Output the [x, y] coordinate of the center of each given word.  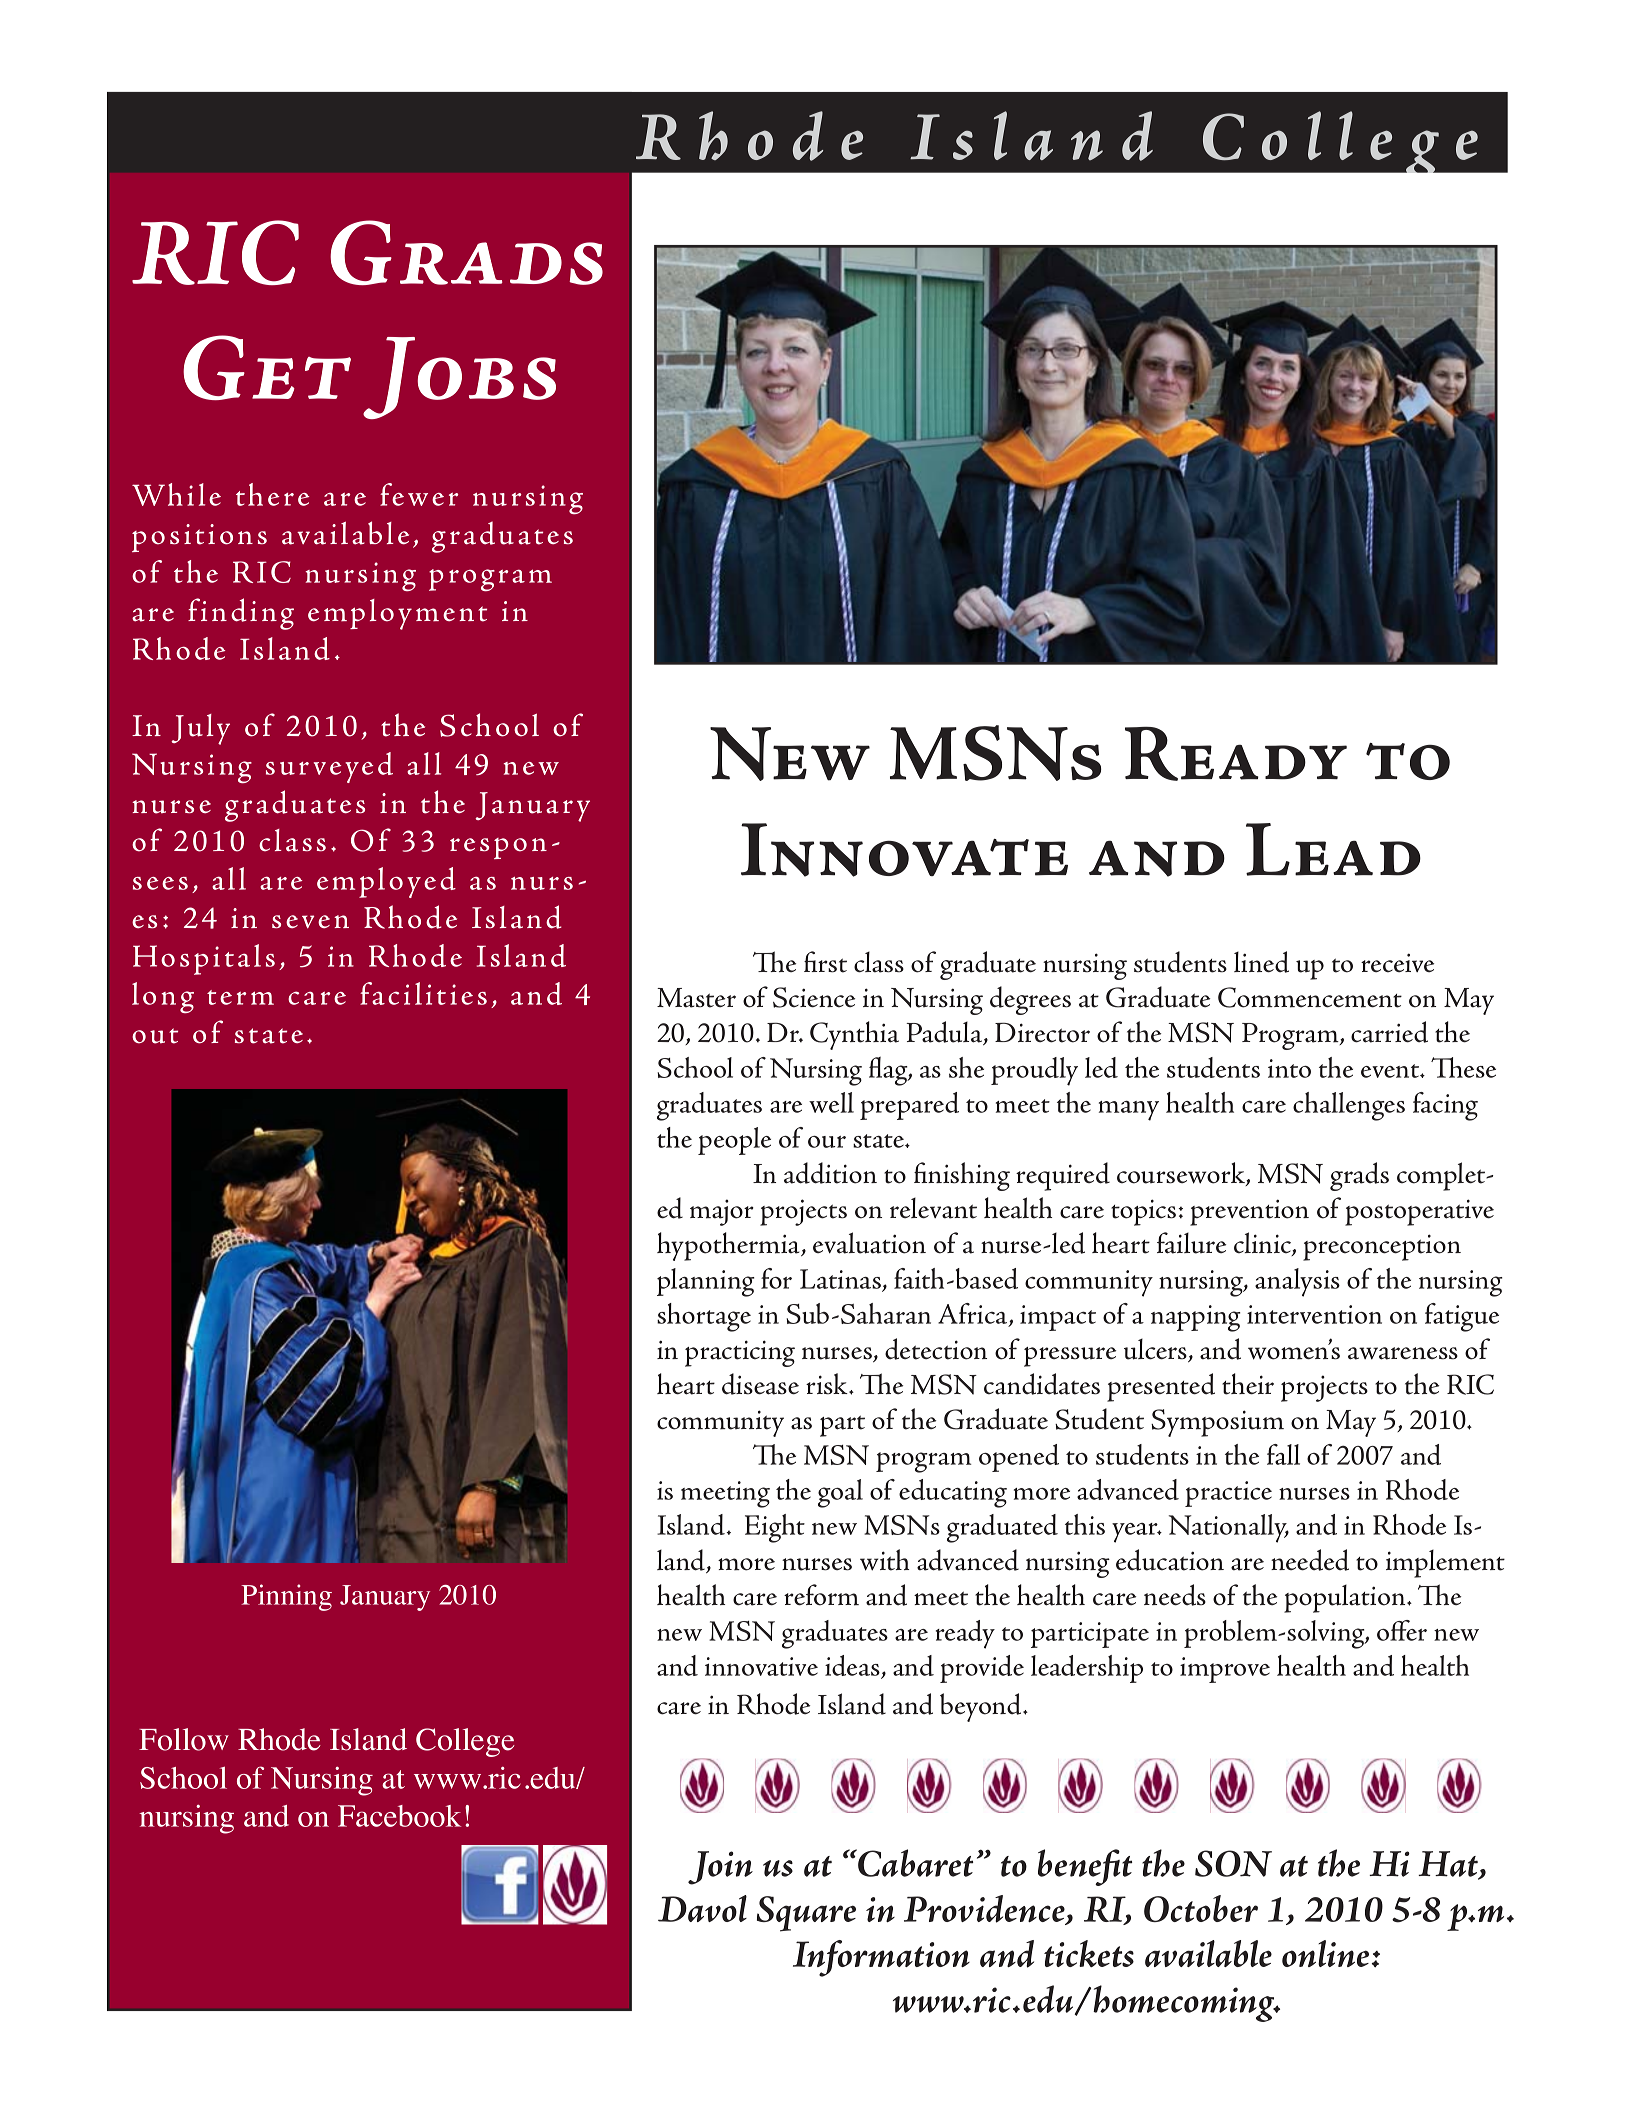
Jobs [459, 378]
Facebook [399, 1816]
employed [386, 882]
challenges [1349, 1106]
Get [267, 367]
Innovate [904, 850]
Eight [775, 1528]
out [155, 1036]
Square [806, 1914]
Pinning [286, 1597]
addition [830, 1173]
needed [1310, 1560]
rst [831, 965]
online [1325, 1953]
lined [1261, 962]
